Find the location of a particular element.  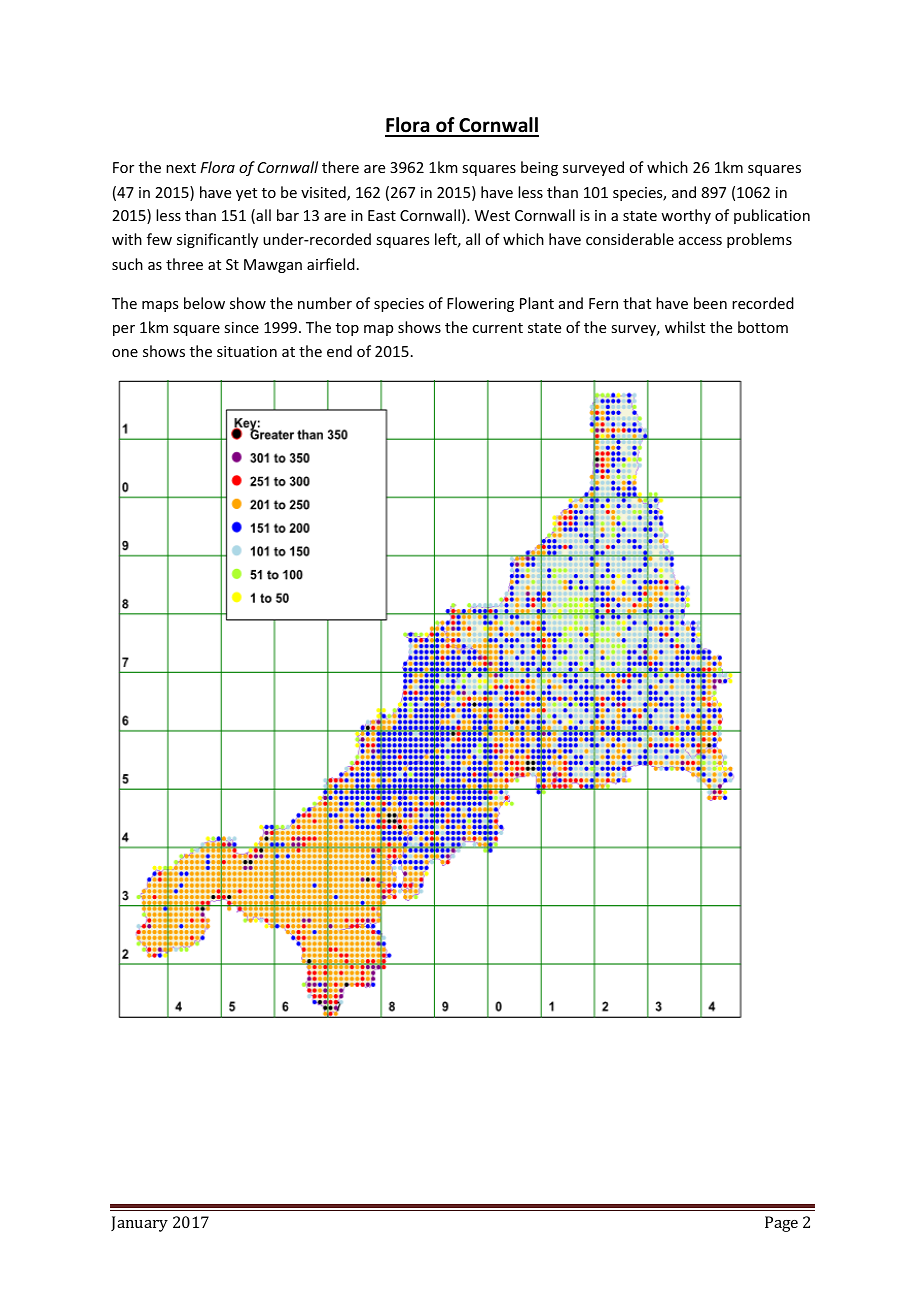

West is located at coordinates (492, 215).
